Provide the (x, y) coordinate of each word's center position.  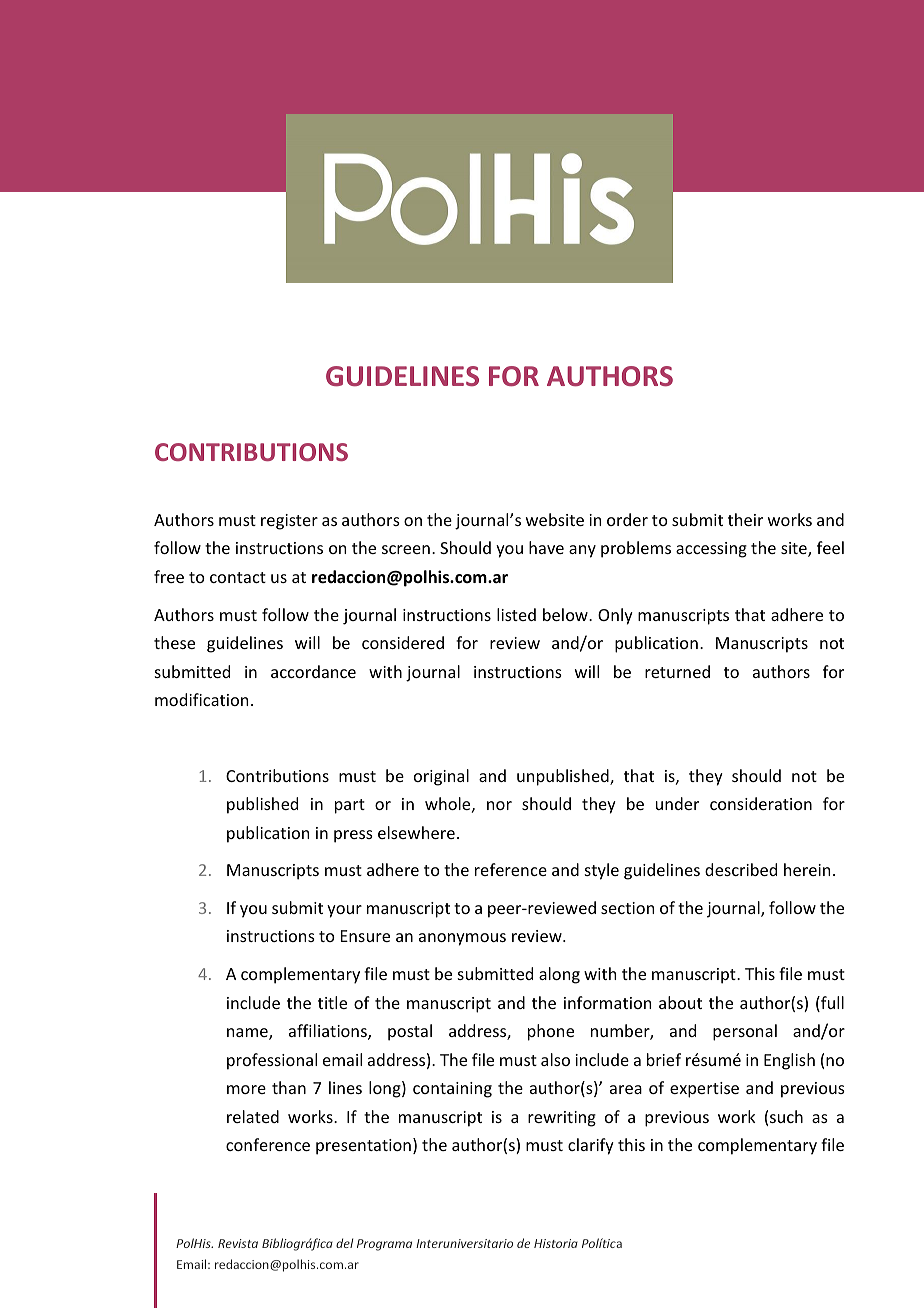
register (289, 522)
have (546, 547)
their (745, 519)
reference (511, 869)
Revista (238, 1243)
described (741, 869)
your (344, 911)
